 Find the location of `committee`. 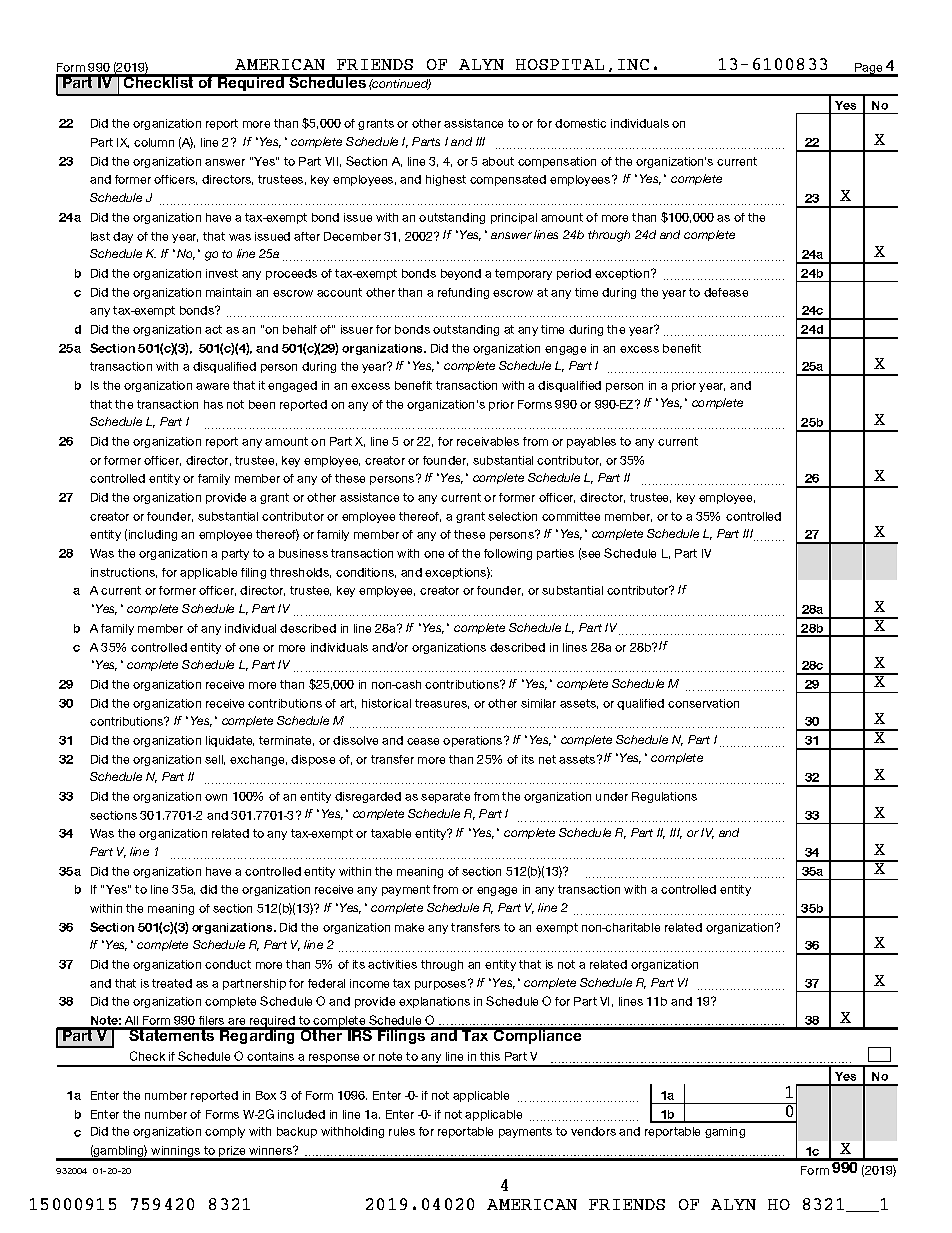

committee is located at coordinates (571, 516).
